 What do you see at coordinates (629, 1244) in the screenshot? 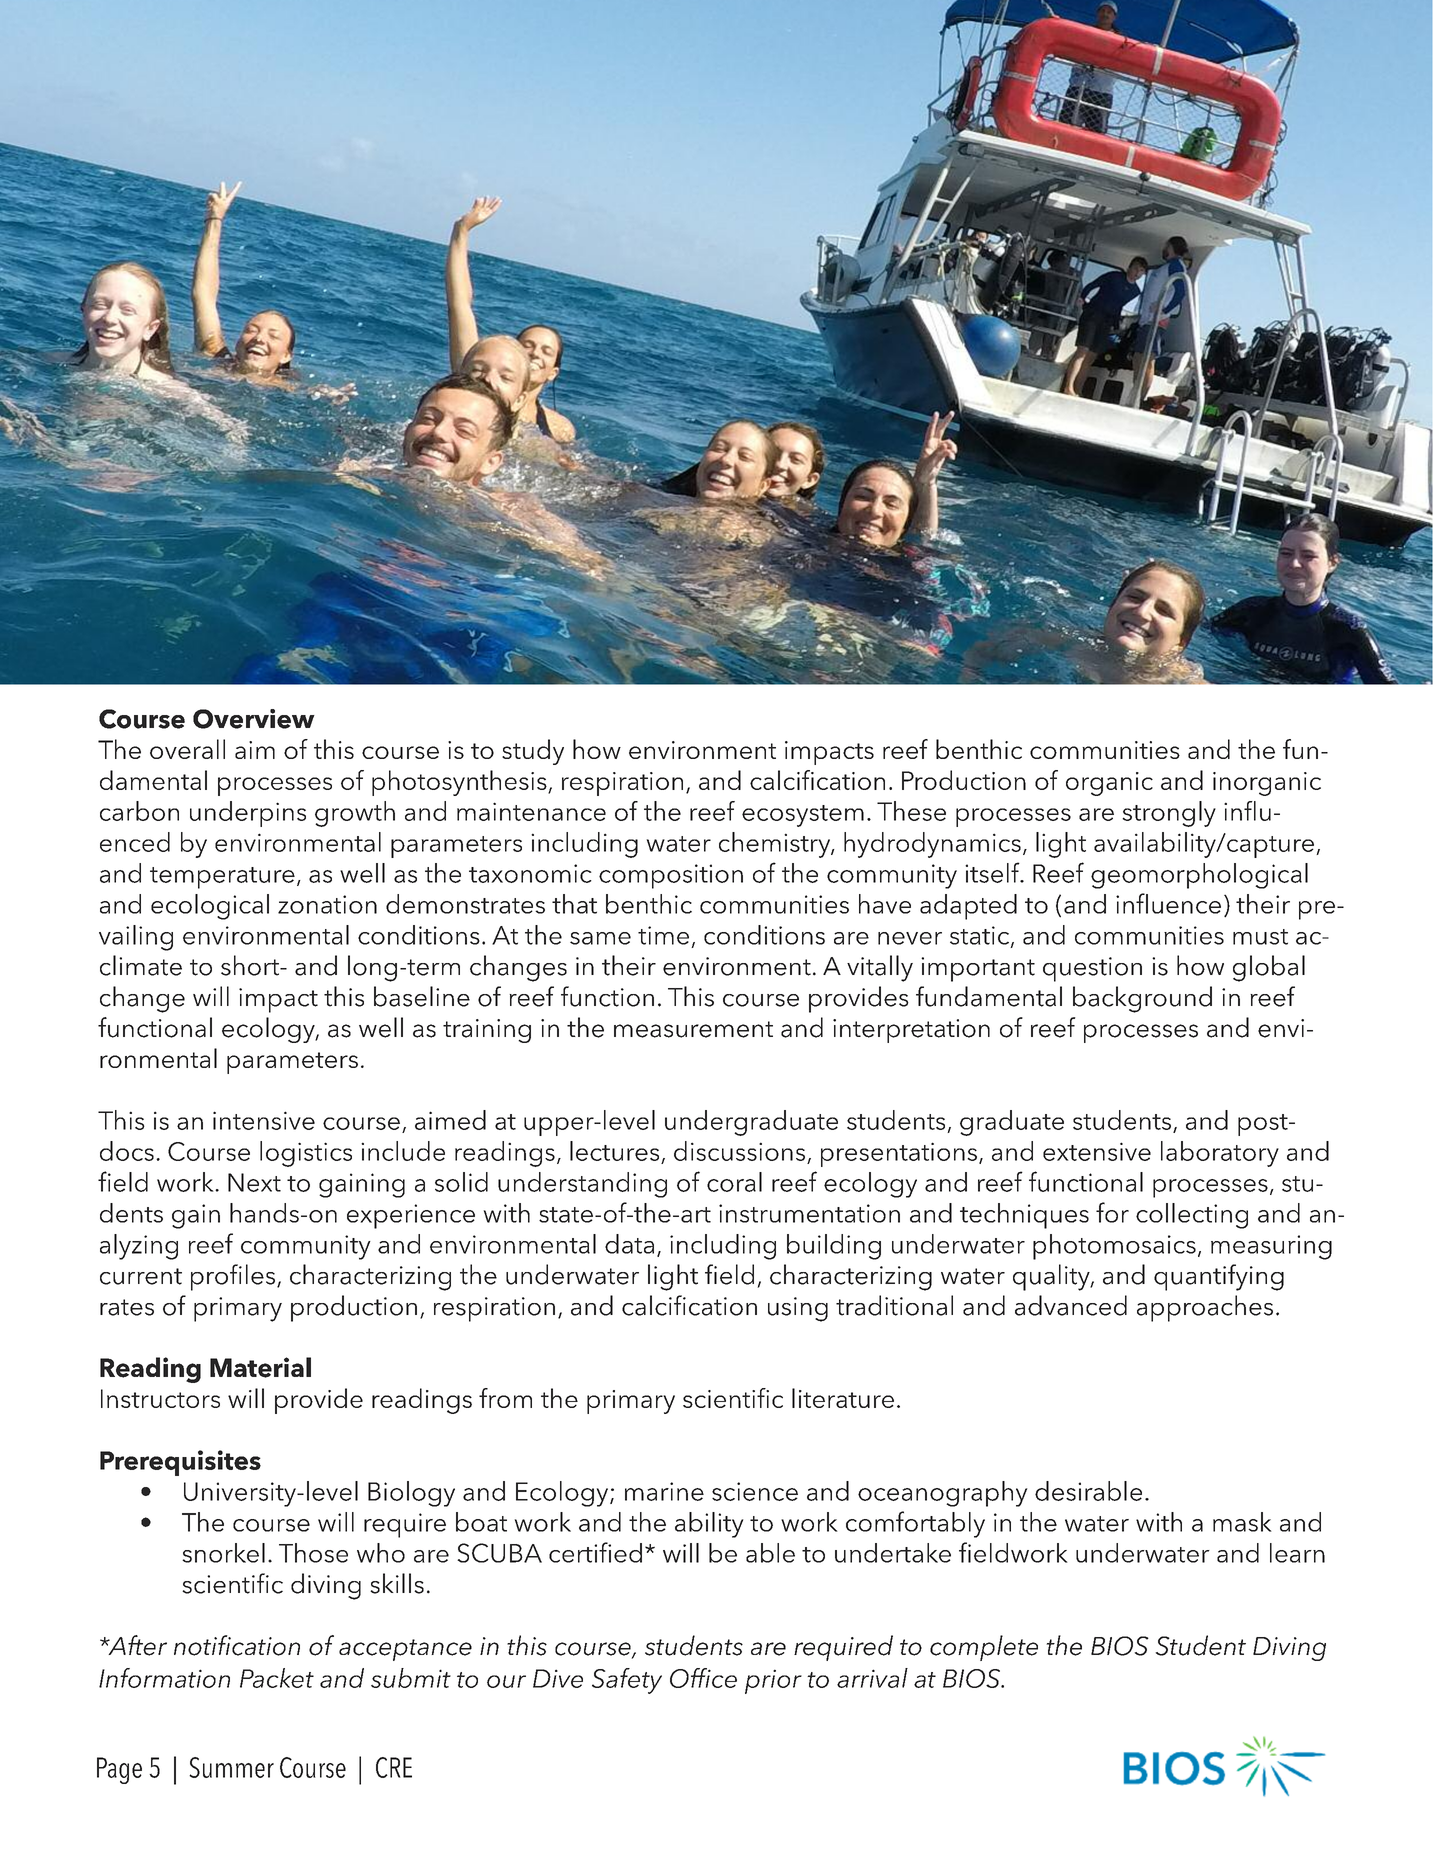
I see `data` at bounding box center [629, 1244].
